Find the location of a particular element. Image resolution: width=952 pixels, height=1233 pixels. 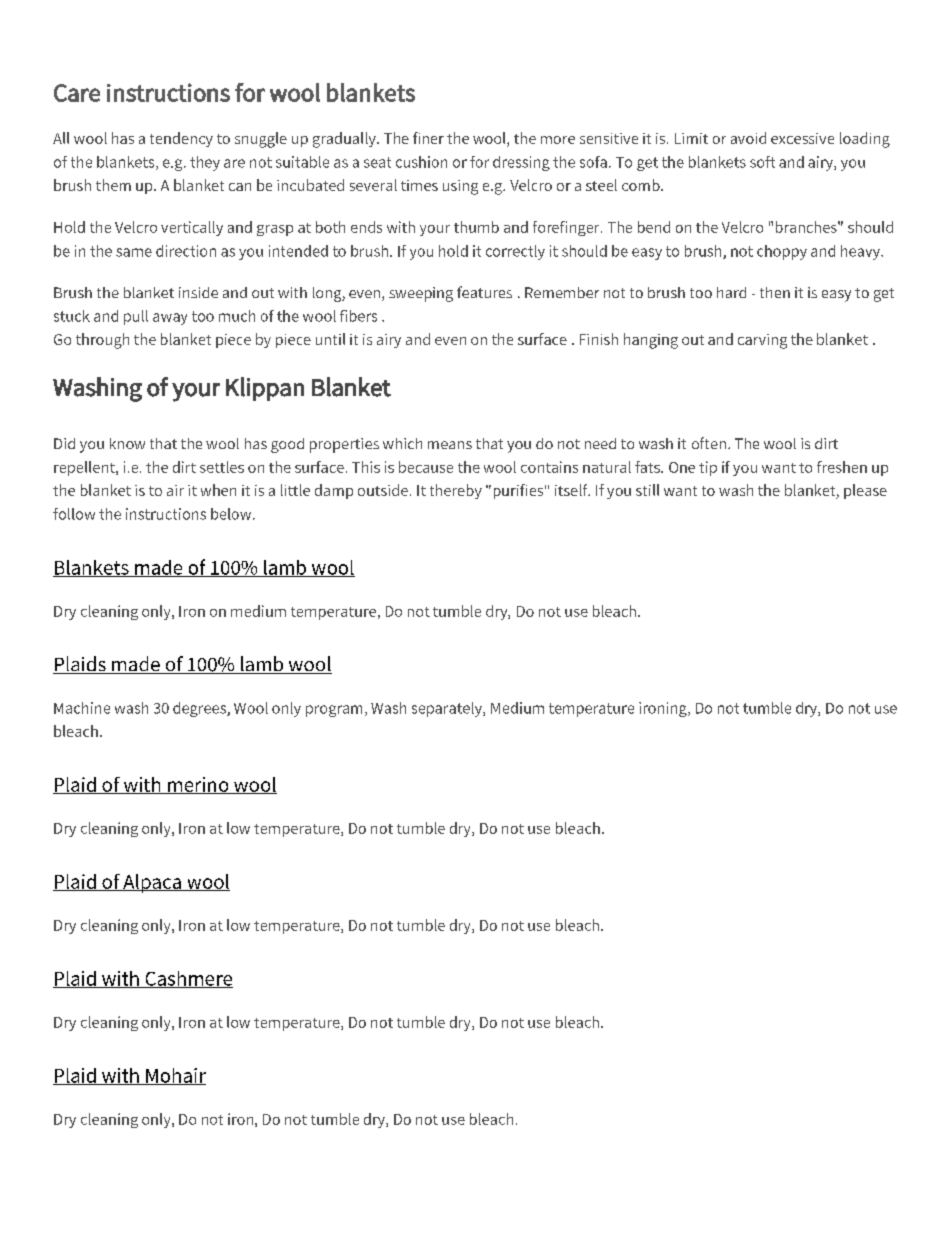

finer is located at coordinates (428, 138).
